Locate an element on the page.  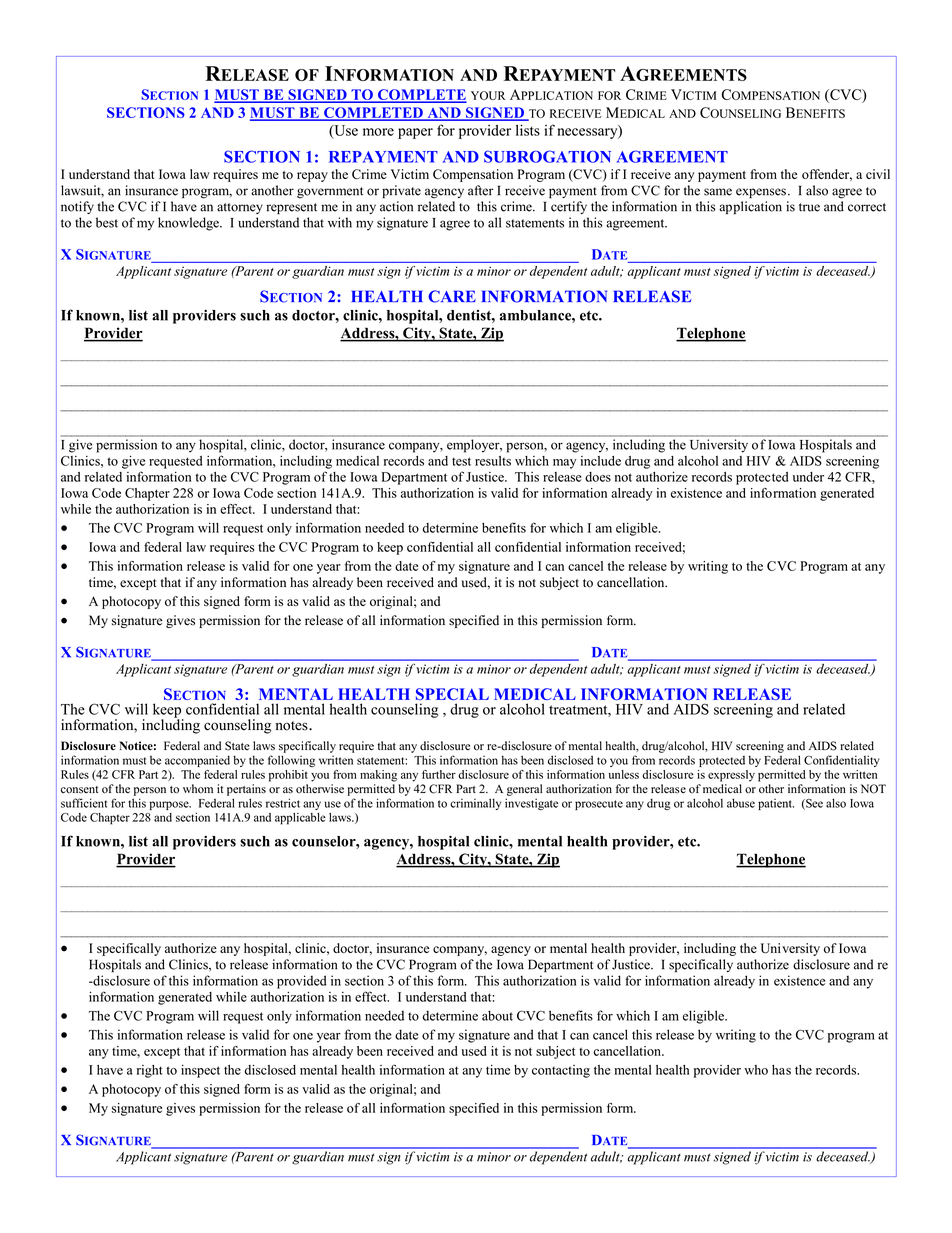
expressly is located at coordinates (731, 776).
